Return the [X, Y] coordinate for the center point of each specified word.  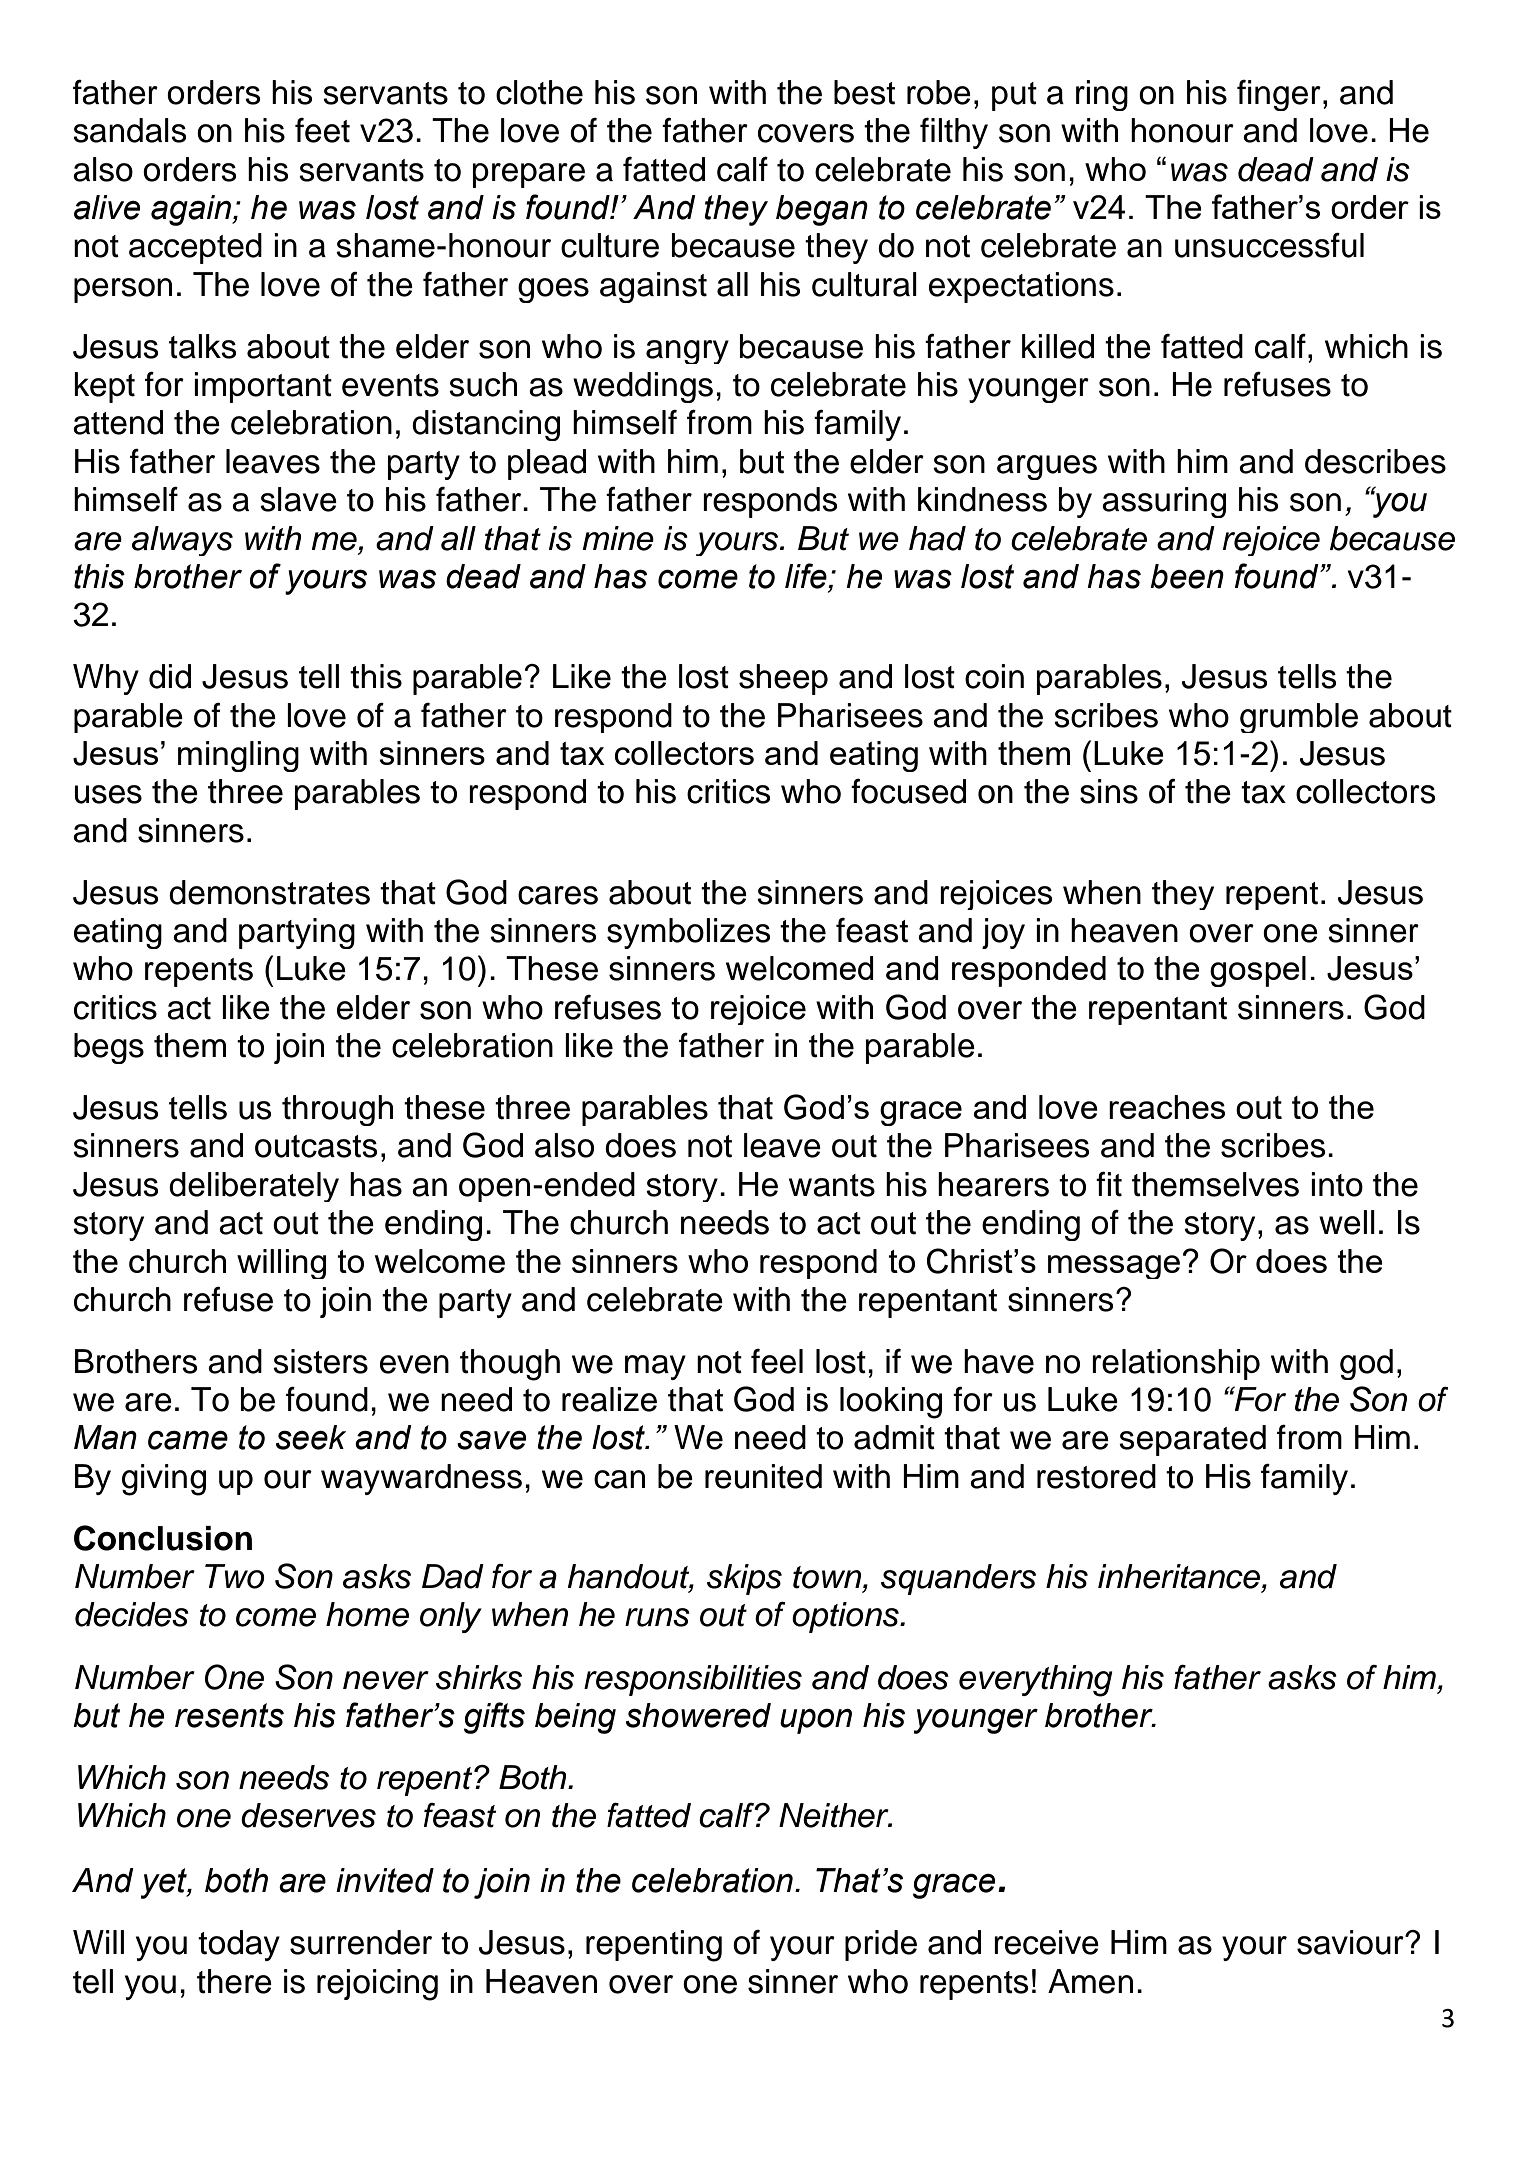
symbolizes [689, 933]
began [822, 210]
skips [744, 1579]
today [239, 1945]
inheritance [1180, 1576]
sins [1109, 791]
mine [618, 538]
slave [298, 499]
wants [832, 1185]
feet [322, 130]
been [1187, 576]
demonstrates [269, 892]
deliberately [254, 1187]
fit [1109, 1184]
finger [1279, 95]
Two [235, 1576]
